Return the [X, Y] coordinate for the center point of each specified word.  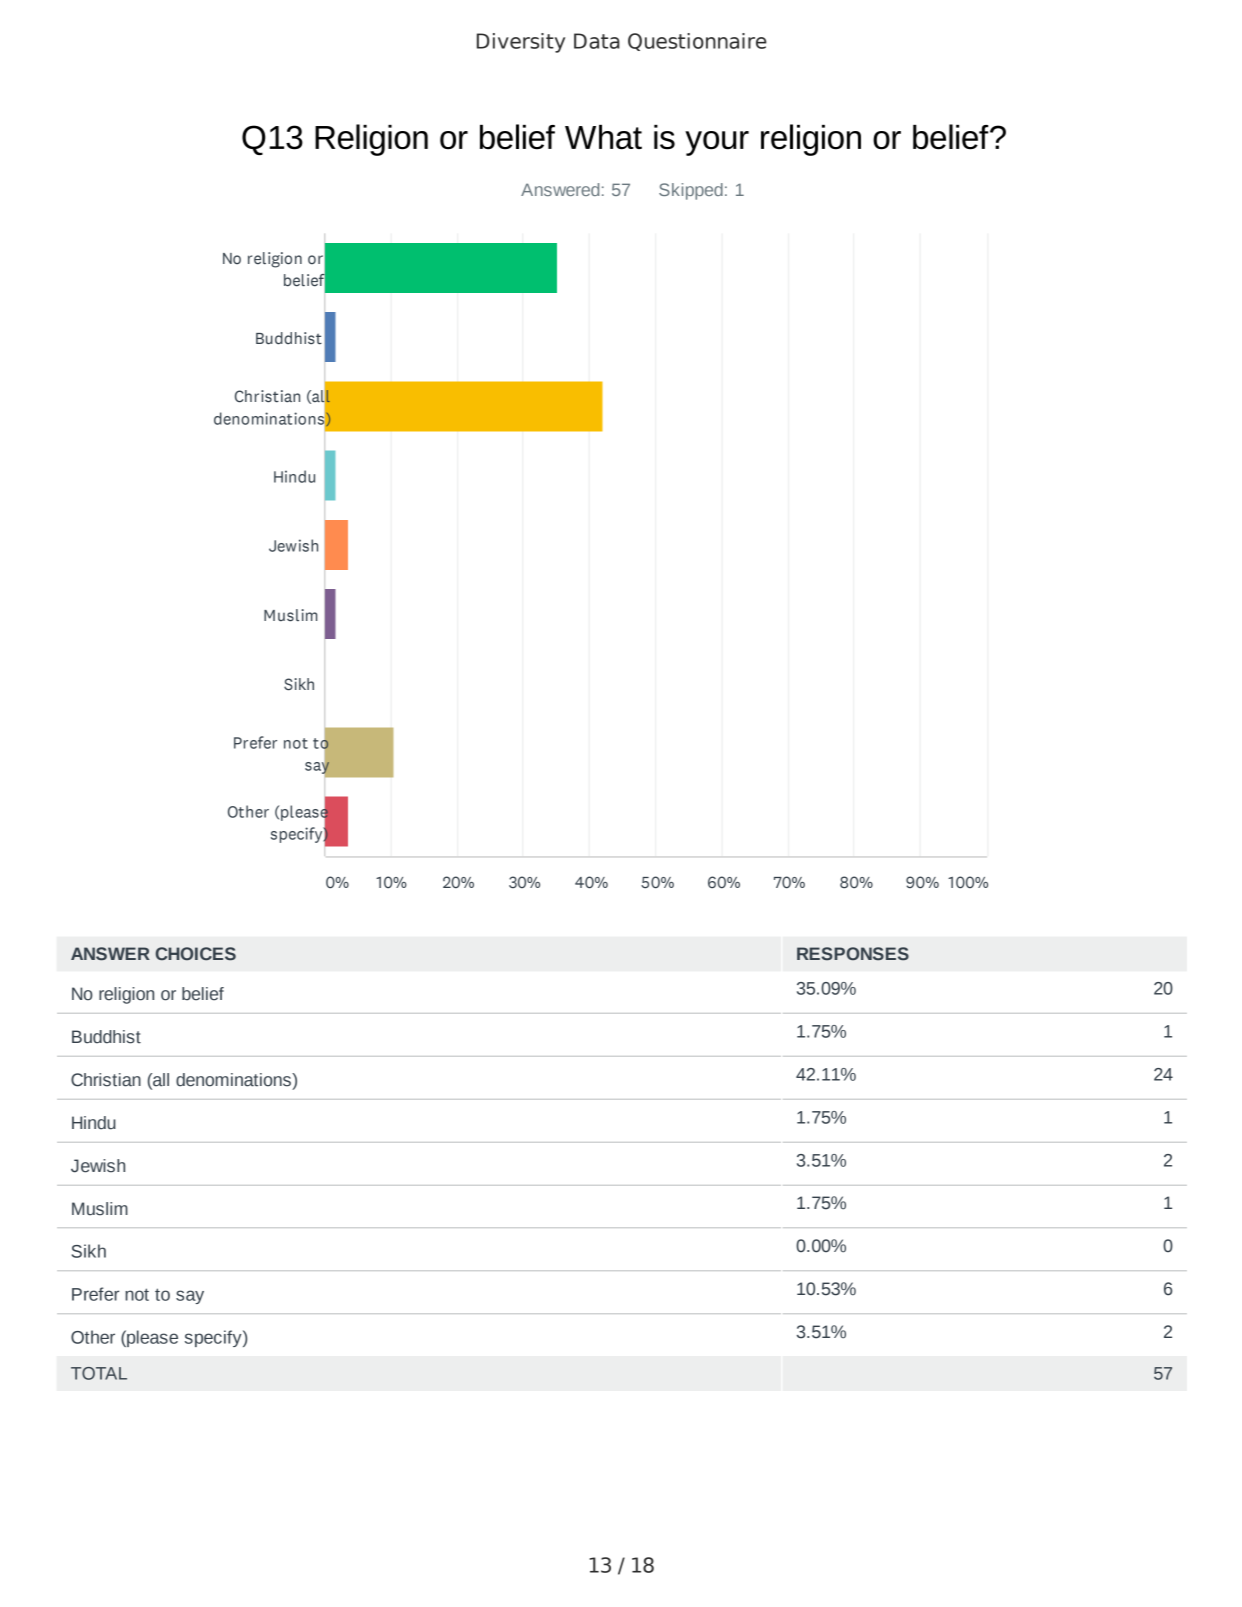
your [717, 143]
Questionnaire [697, 42]
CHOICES [196, 954]
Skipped [691, 191]
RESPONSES [853, 954]
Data [597, 41]
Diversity [521, 43]
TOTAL [99, 1373]
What [603, 137]
